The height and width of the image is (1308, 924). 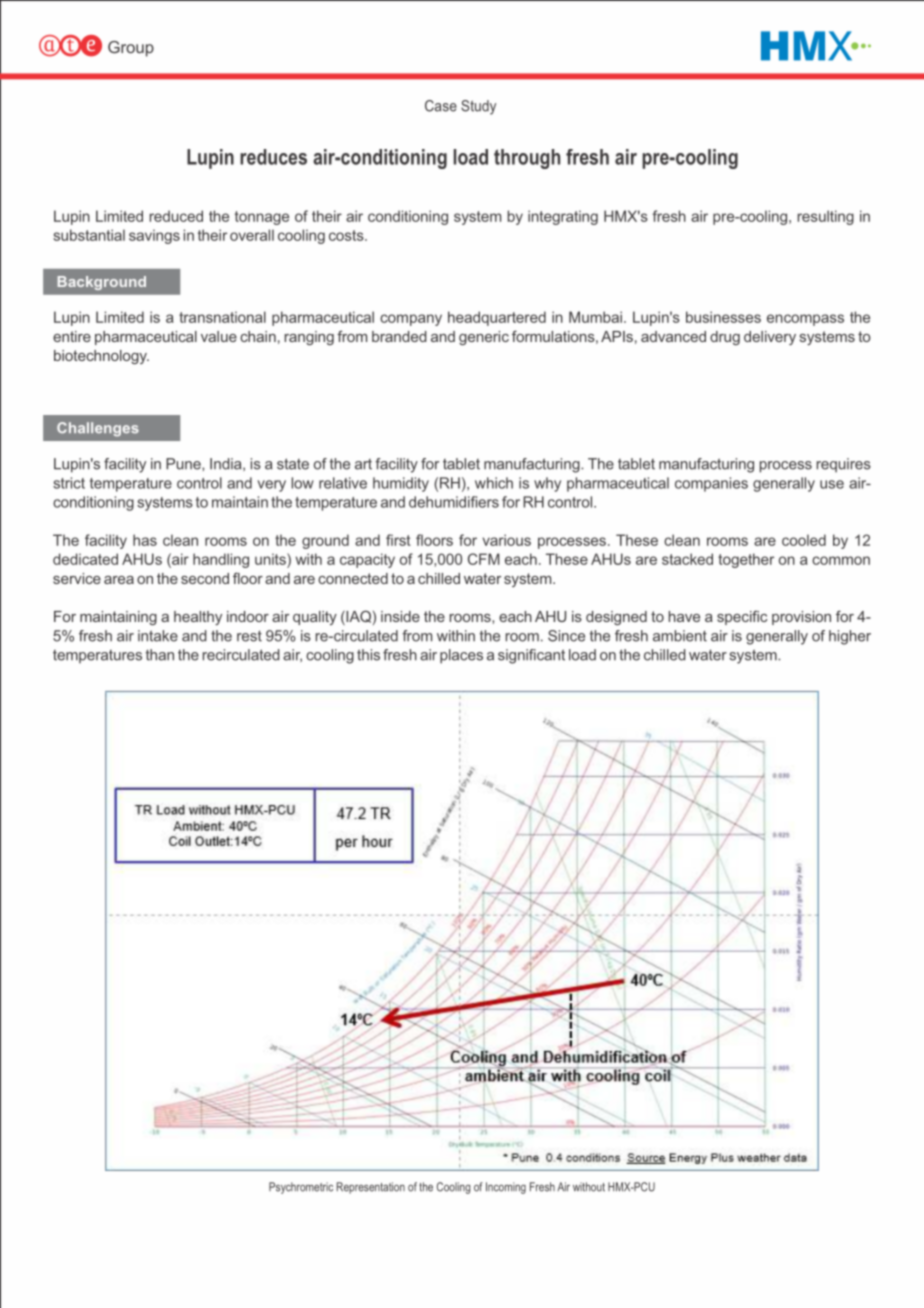 I want to click on biotechnology, so click(x=101, y=357).
